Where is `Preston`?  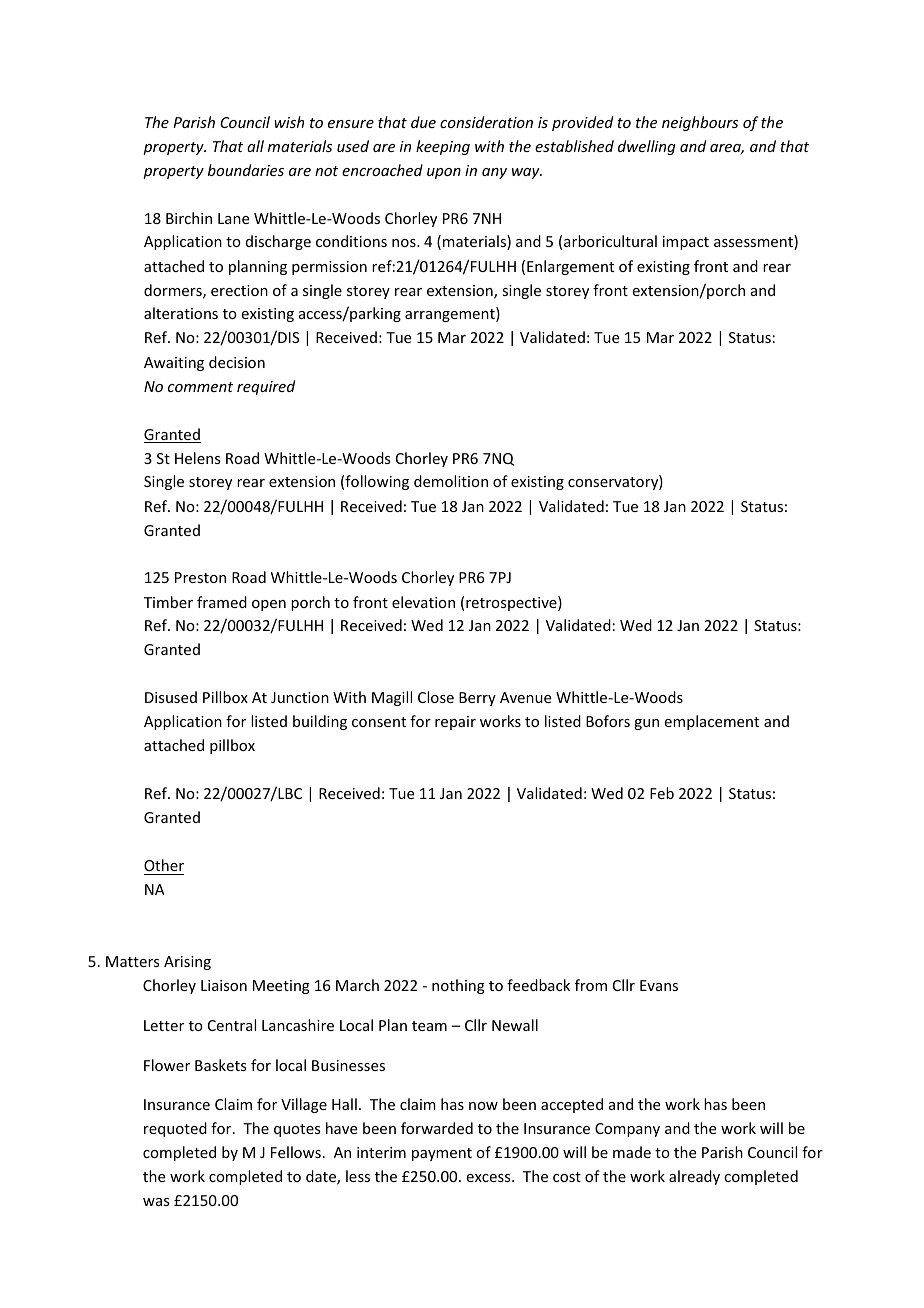 Preston is located at coordinates (200, 577).
